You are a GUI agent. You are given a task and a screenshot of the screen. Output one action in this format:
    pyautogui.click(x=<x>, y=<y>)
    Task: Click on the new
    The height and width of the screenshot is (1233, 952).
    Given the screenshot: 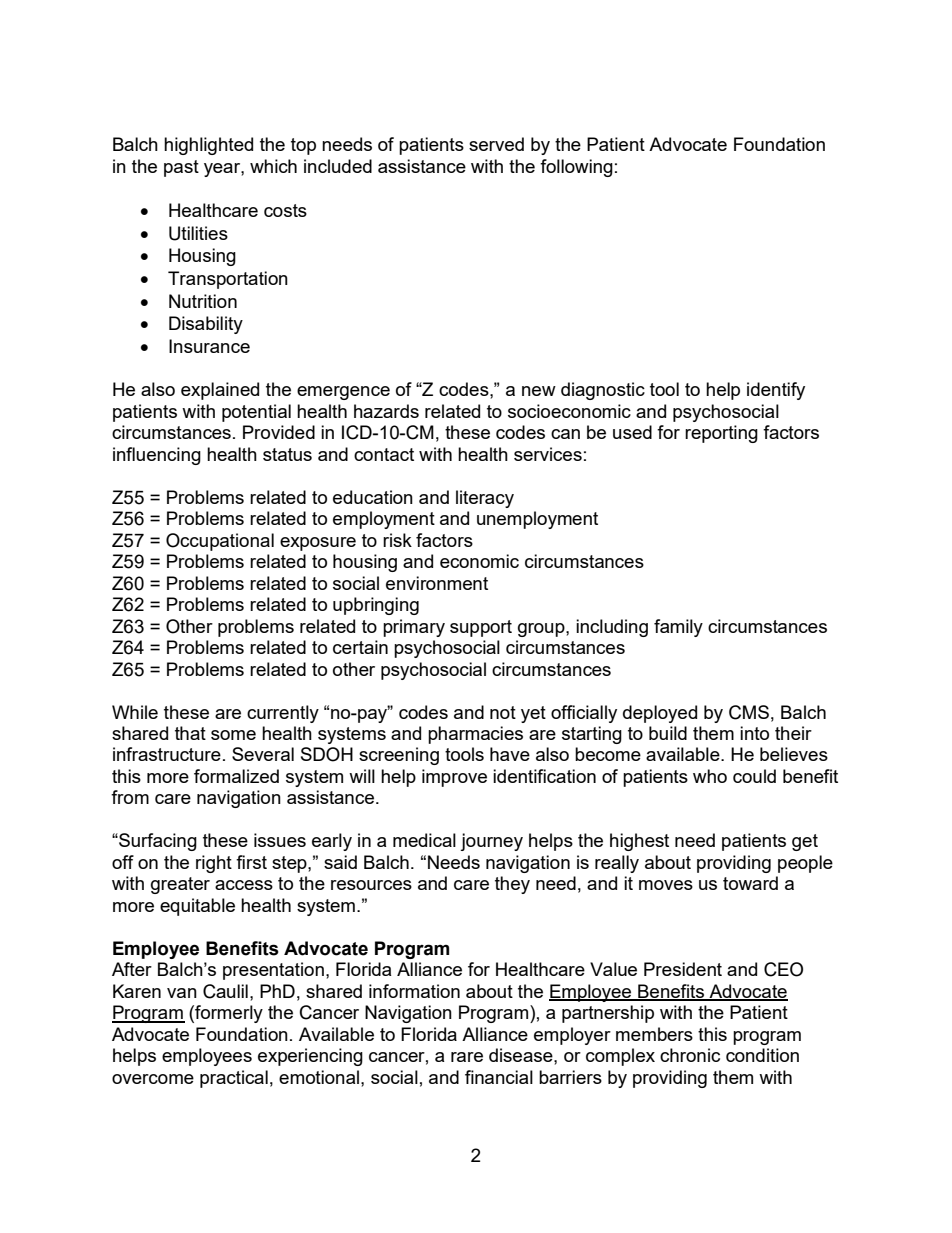 What is the action you would take?
    pyautogui.click(x=539, y=391)
